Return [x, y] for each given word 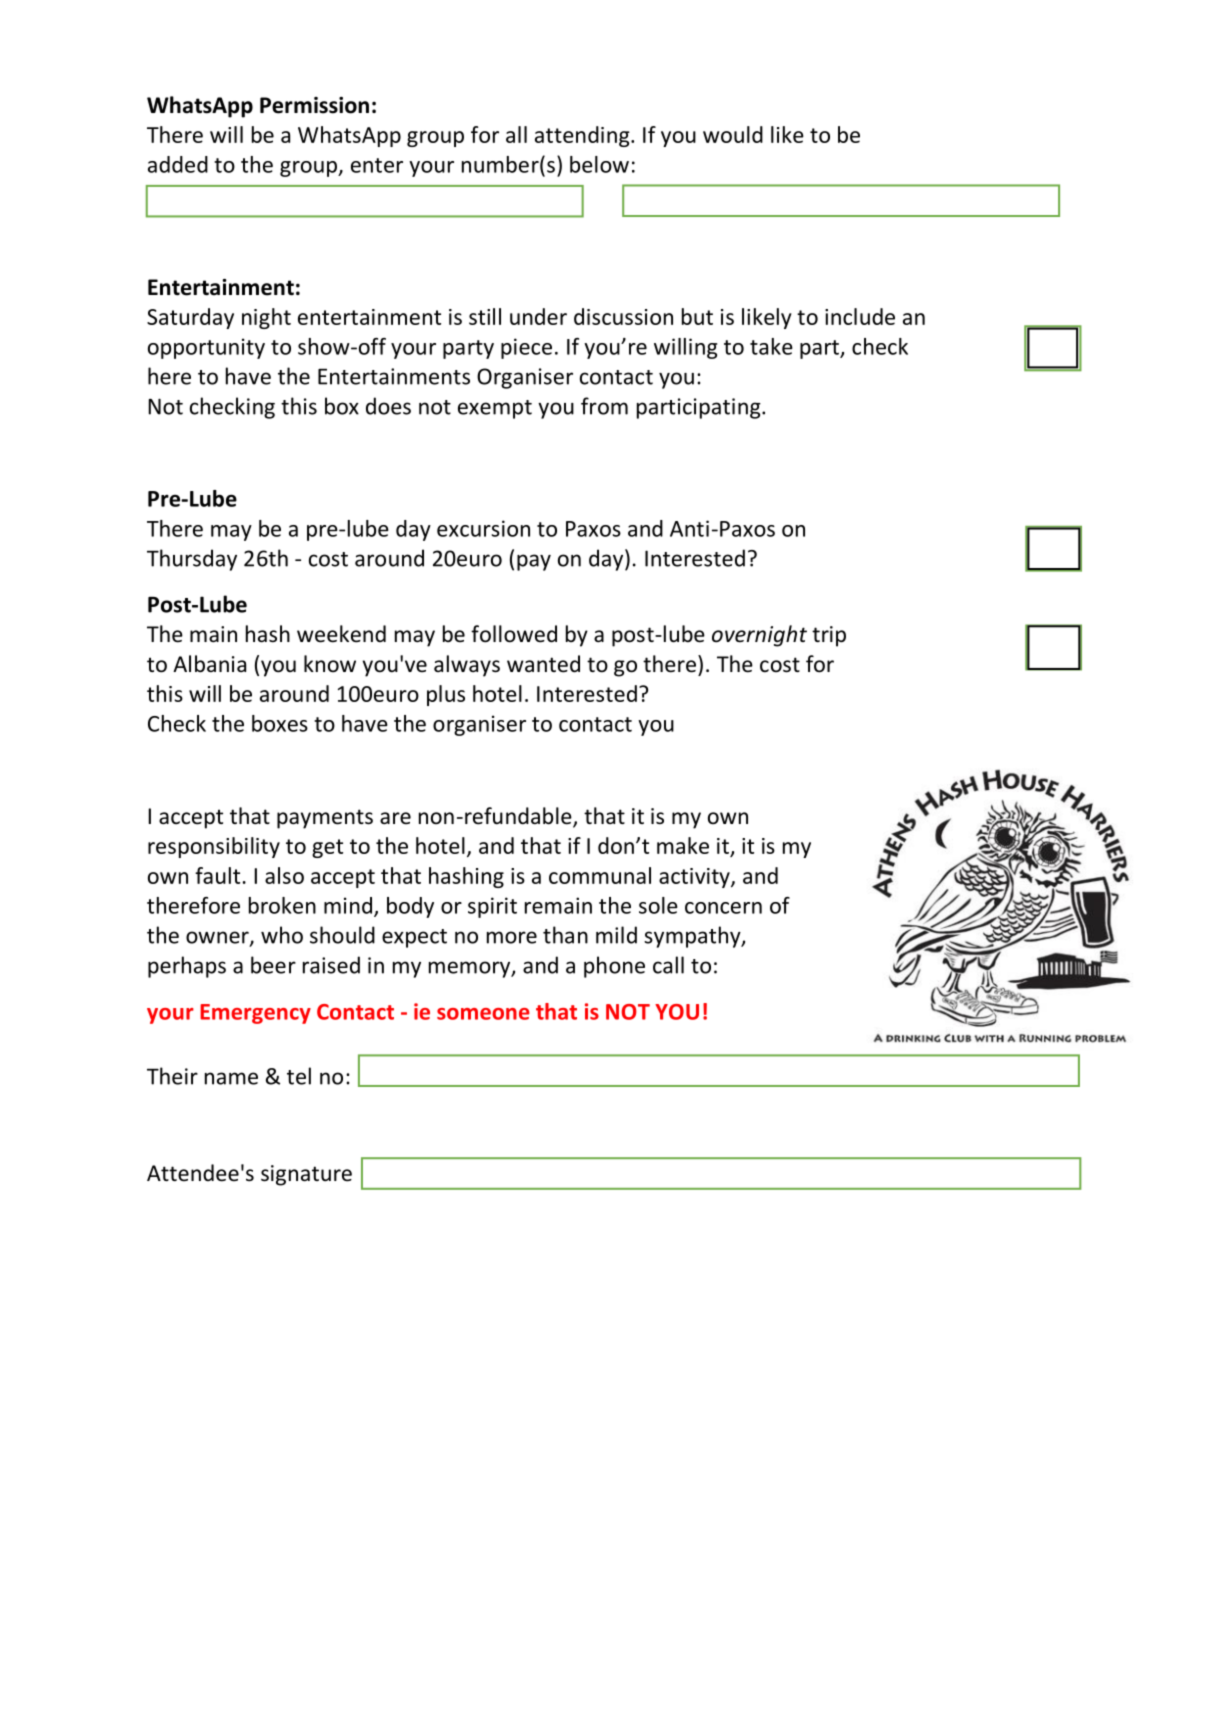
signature [306, 1175]
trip [829, 636]
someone [483, 1014]
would [733, 134]
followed [514, 634]
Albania [209, 664]
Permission [314, 105]
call [668, 965]
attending [583, 136]
